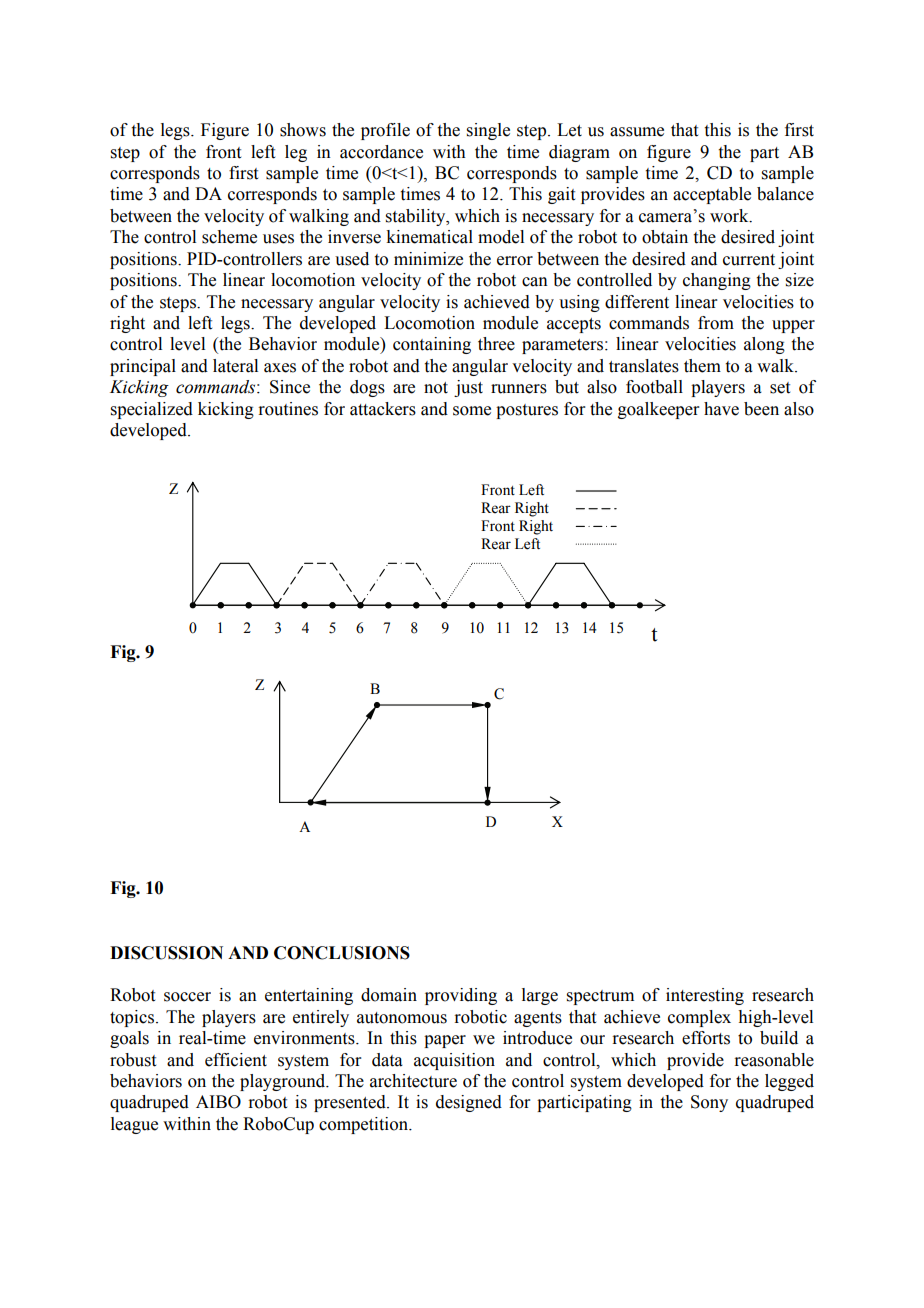 Image resolution: width=924 pixels, height=1308 pixels. What do you see at coordinates (303, 130) in the image?
I see `shows` at bounding box center [303, 130].
